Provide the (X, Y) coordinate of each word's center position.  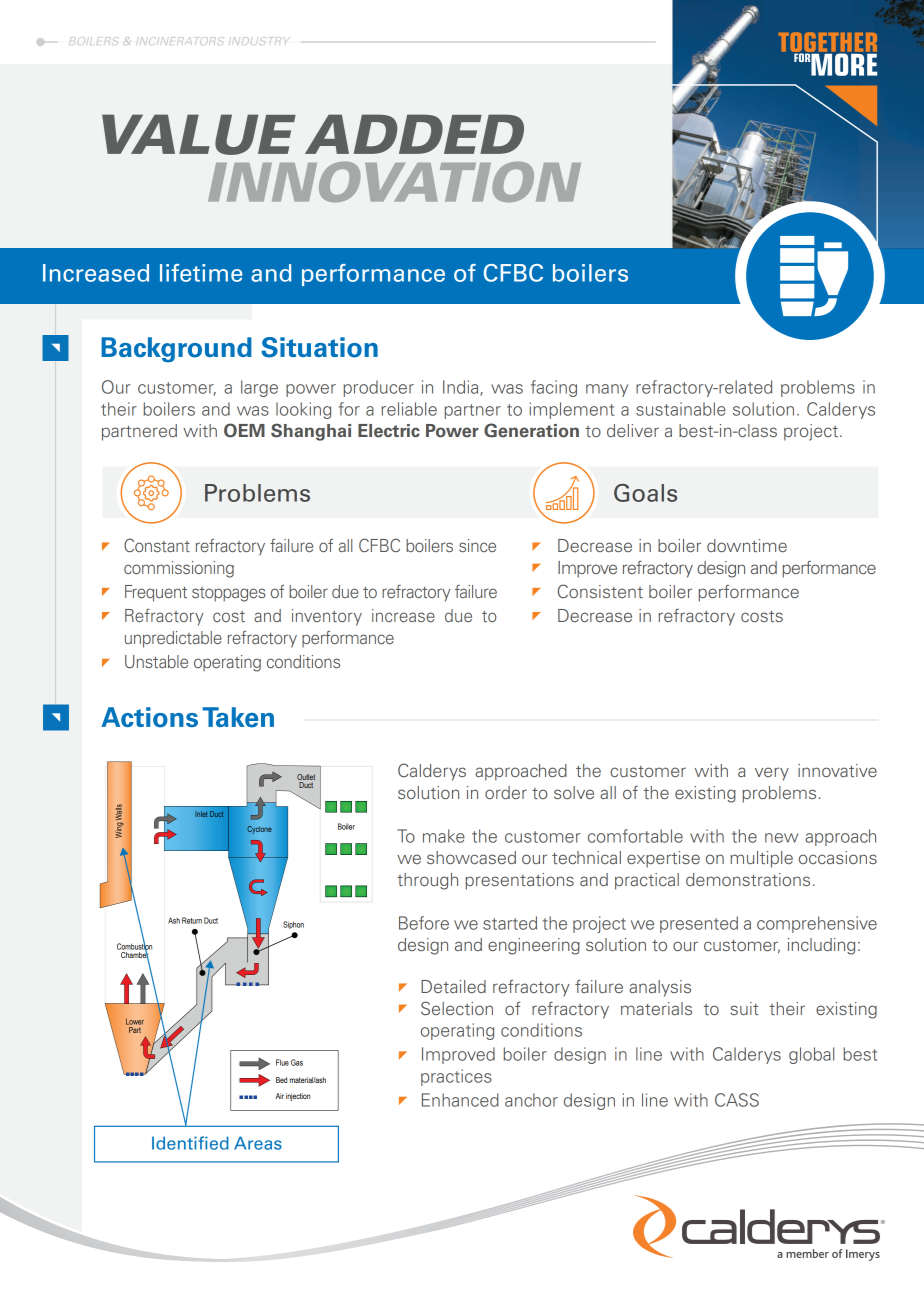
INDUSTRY (260, 41)
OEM (244, 430)
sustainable (681, 409)
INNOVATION (394, 182)
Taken (238, 717)
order (506, 792)
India (462, 388)
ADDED (414, 134)
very (772, 774)
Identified (190, 1143)
